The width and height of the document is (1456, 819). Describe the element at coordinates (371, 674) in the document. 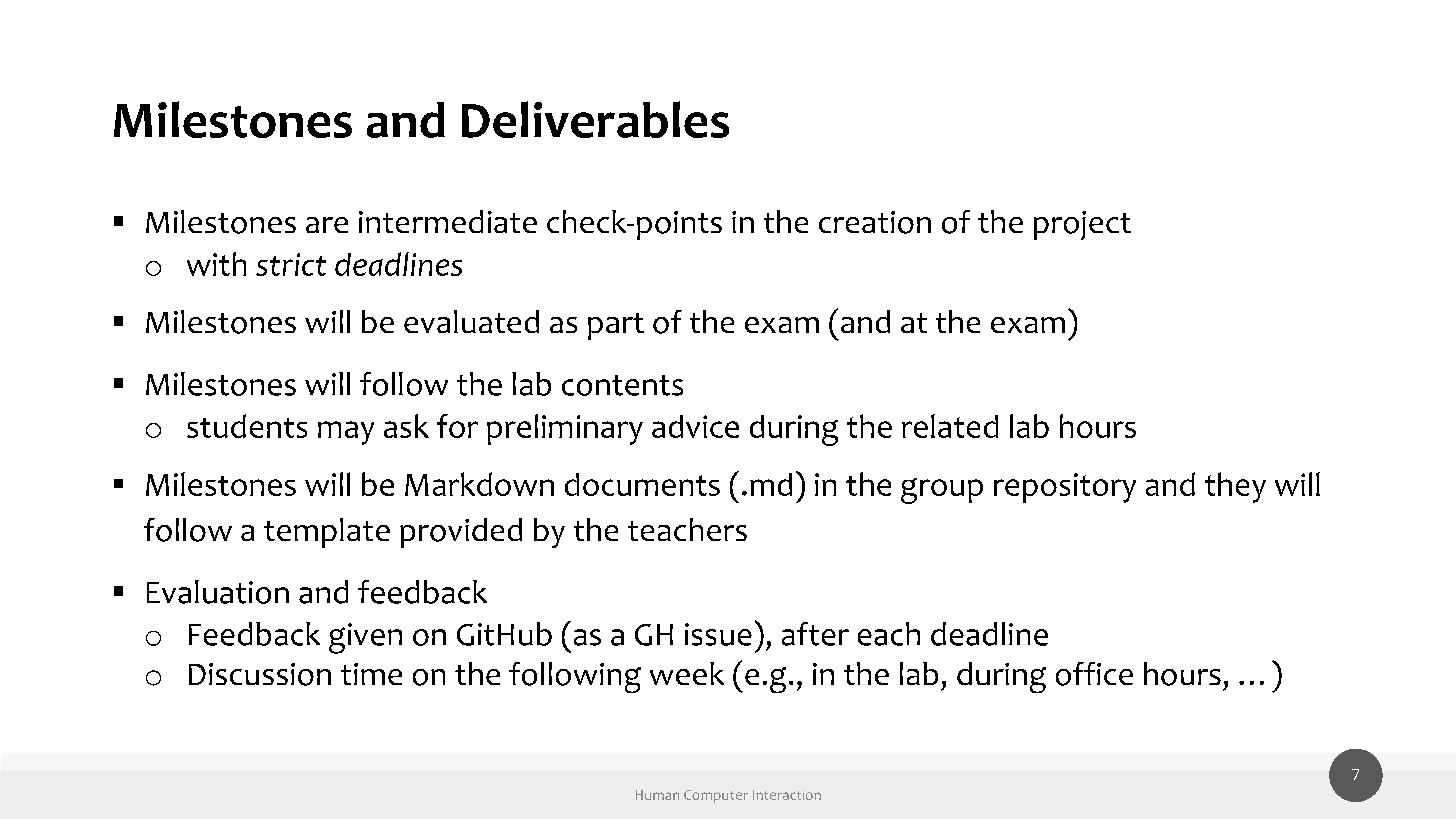

I see `time` at that location.
